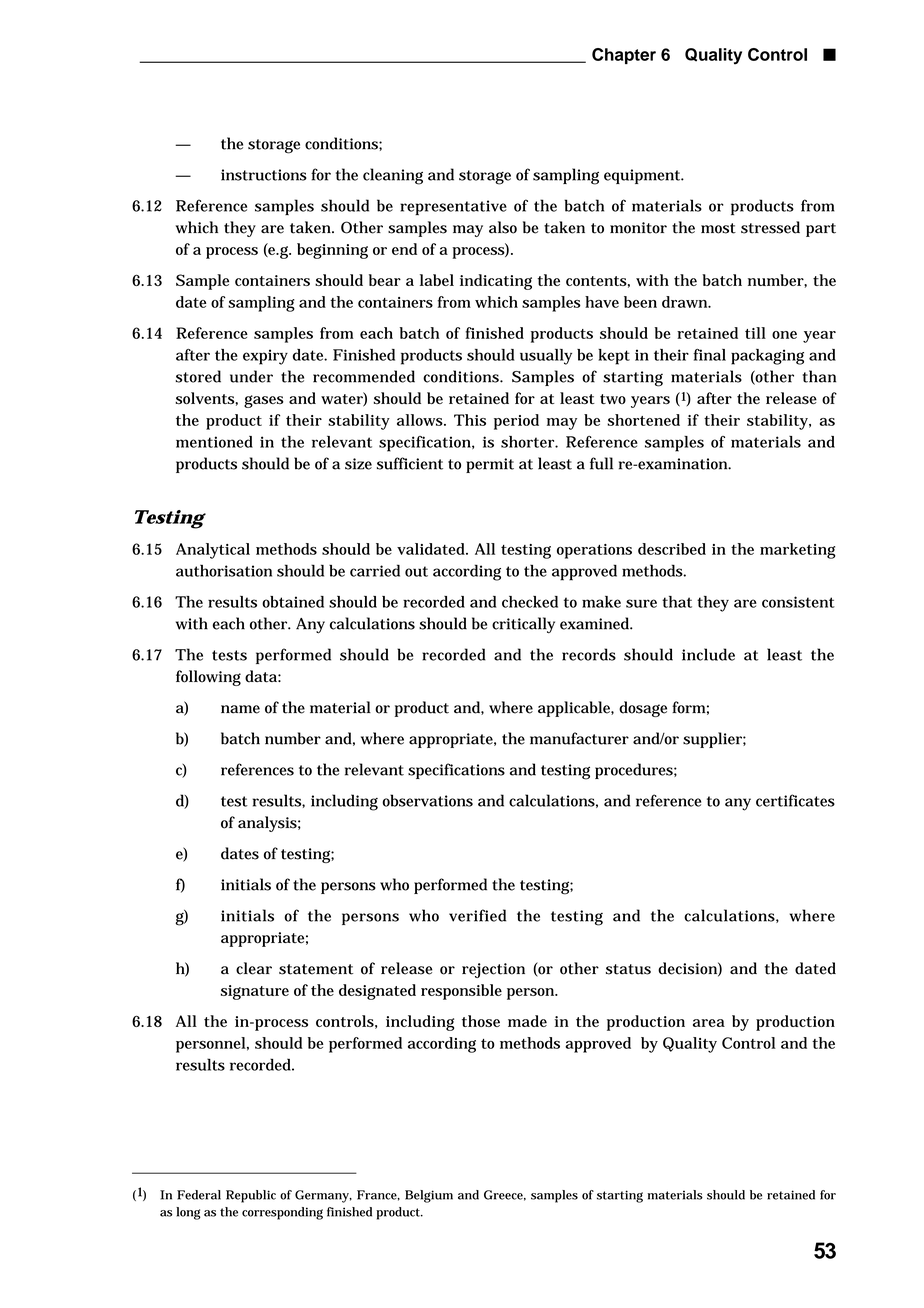 This screenshot has height=1308, width=924. I want to click on instructions, so click(264, 175).
